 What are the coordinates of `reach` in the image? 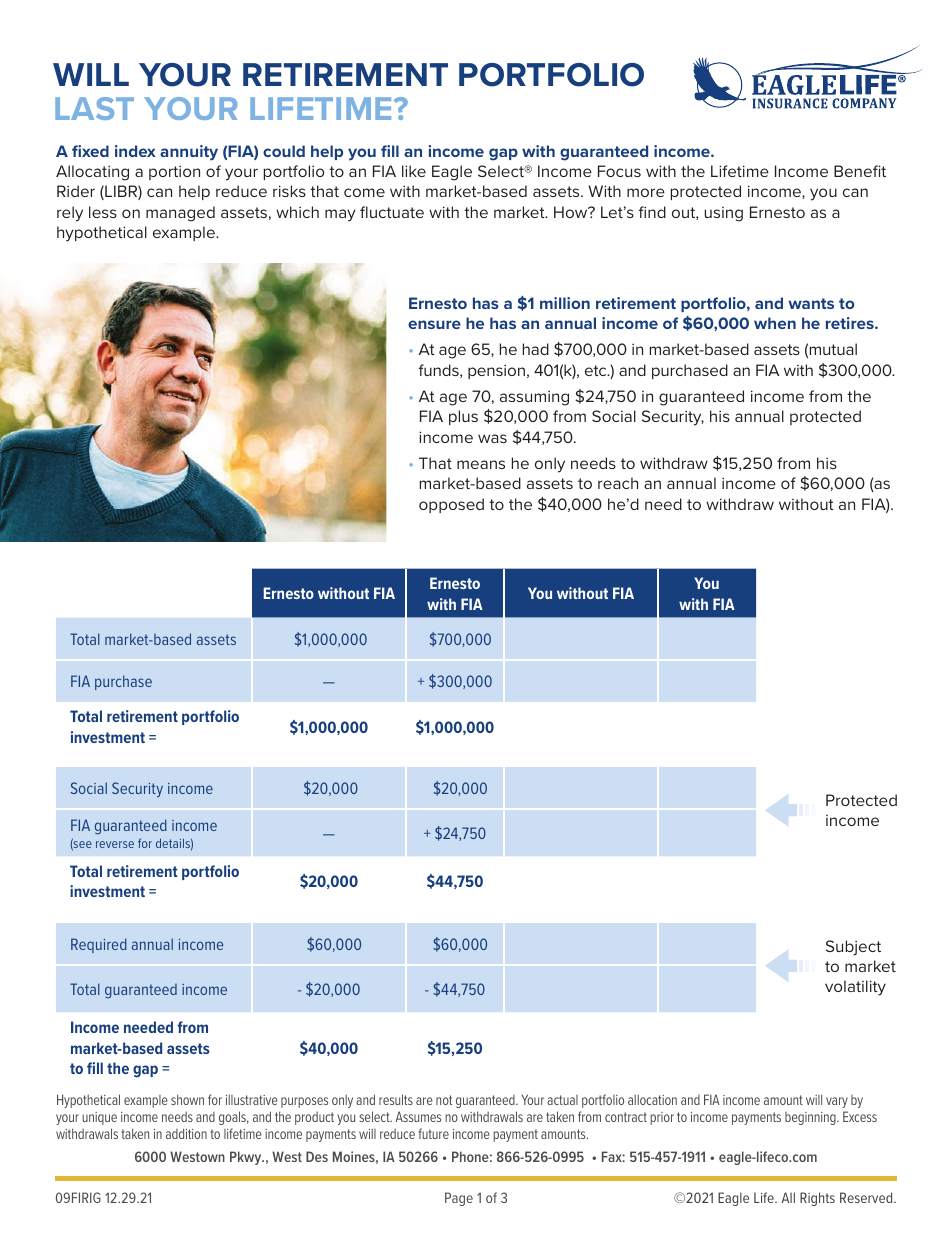 It's located at (618, 483).
